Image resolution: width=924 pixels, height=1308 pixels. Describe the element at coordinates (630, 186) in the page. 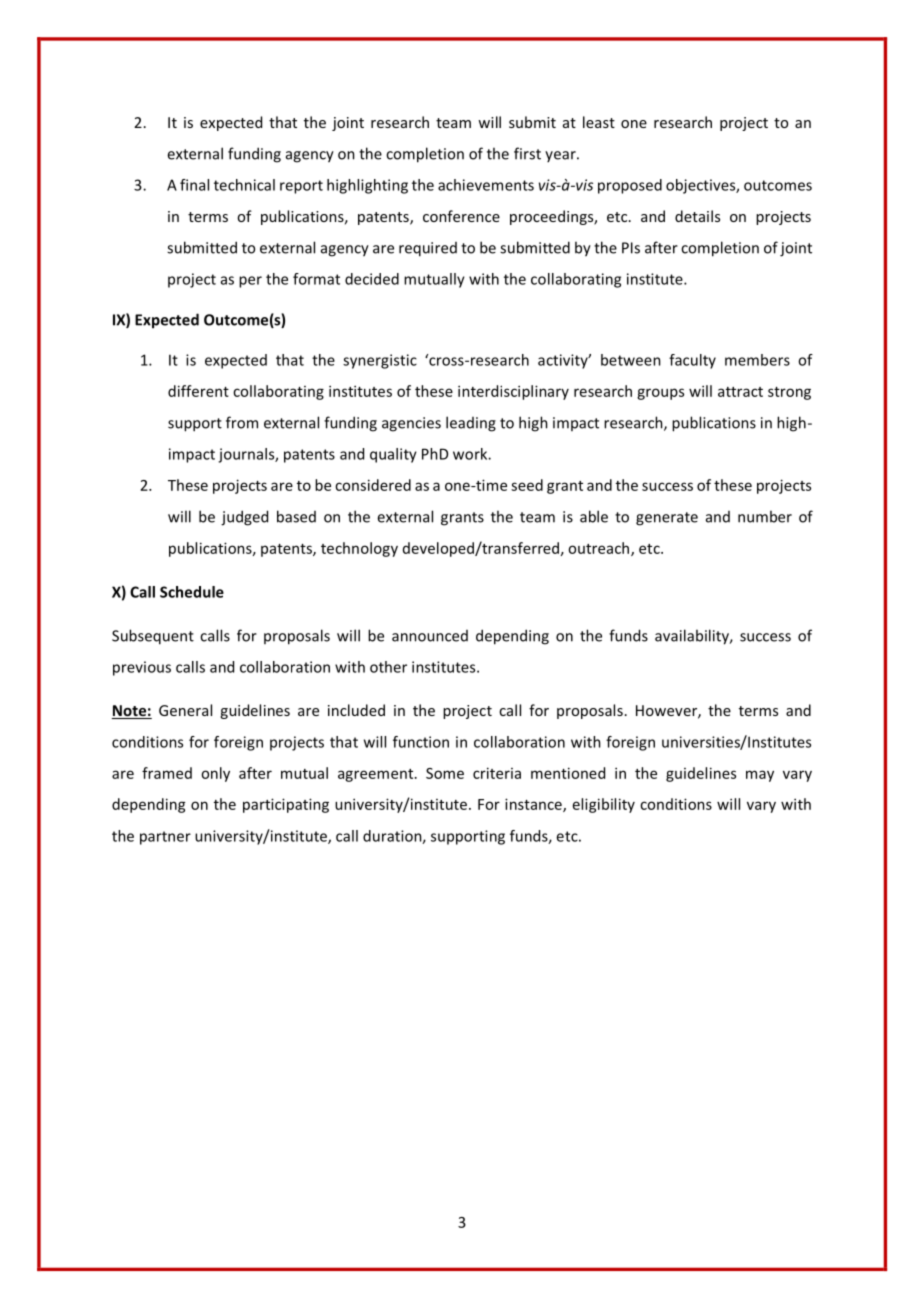

I see `proposed` at that location.
